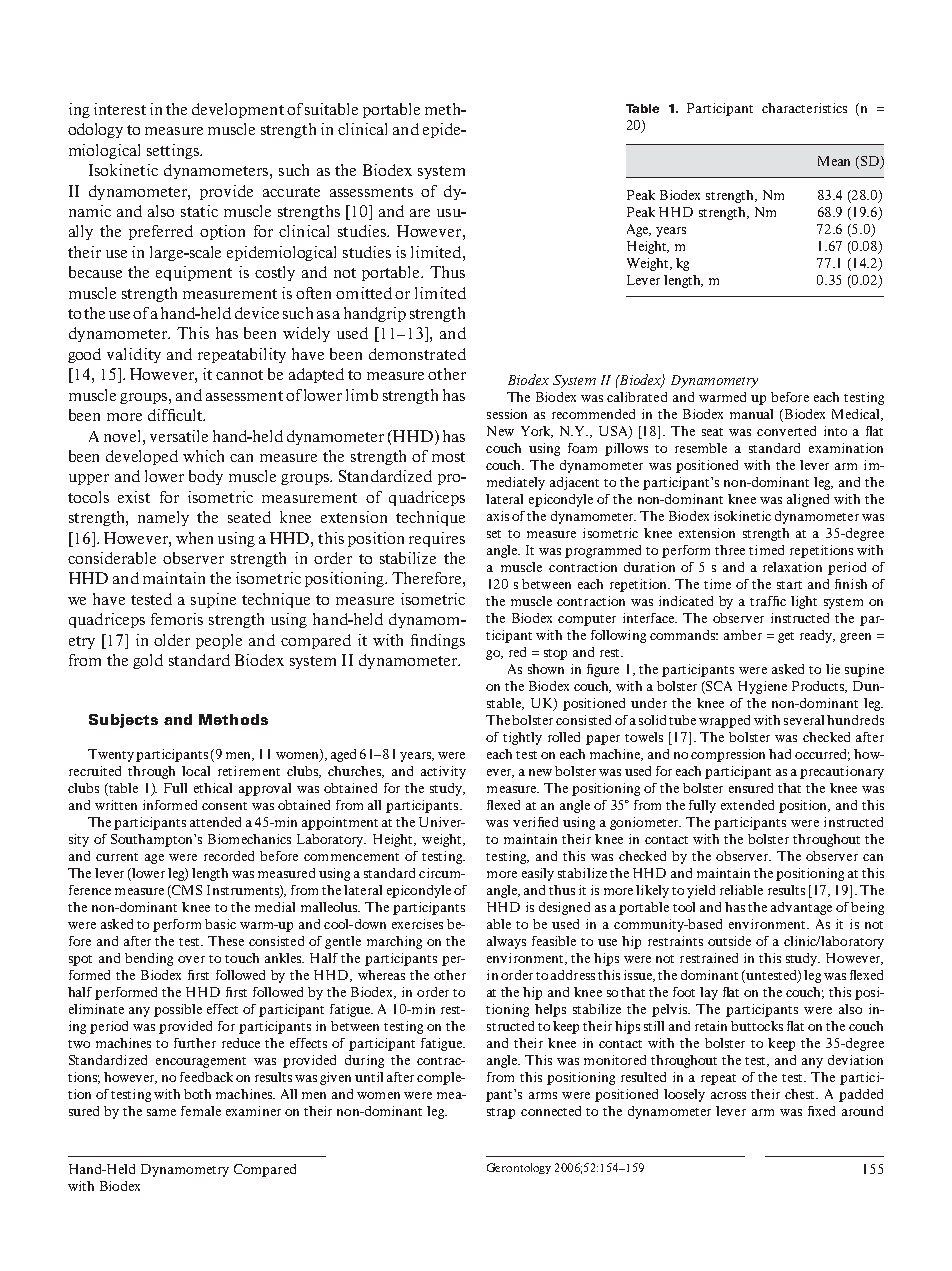 The height and width of the page is (1271, 952). I want to click on get, so click(786, 637).
